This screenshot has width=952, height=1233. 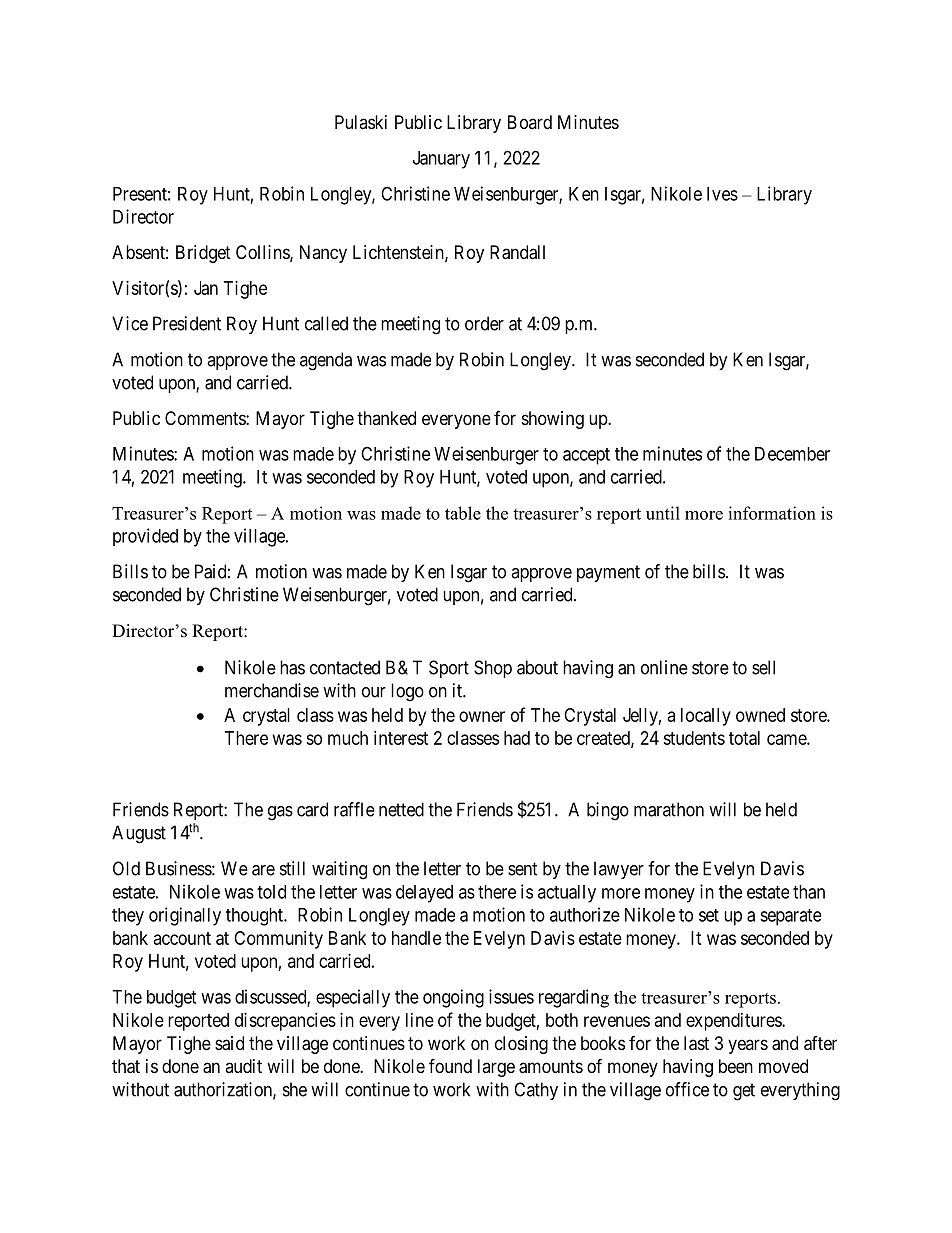 What do you see at coordinates (441, 160) in the screenshot?
I see `January` at bounding box center [441, 160].
